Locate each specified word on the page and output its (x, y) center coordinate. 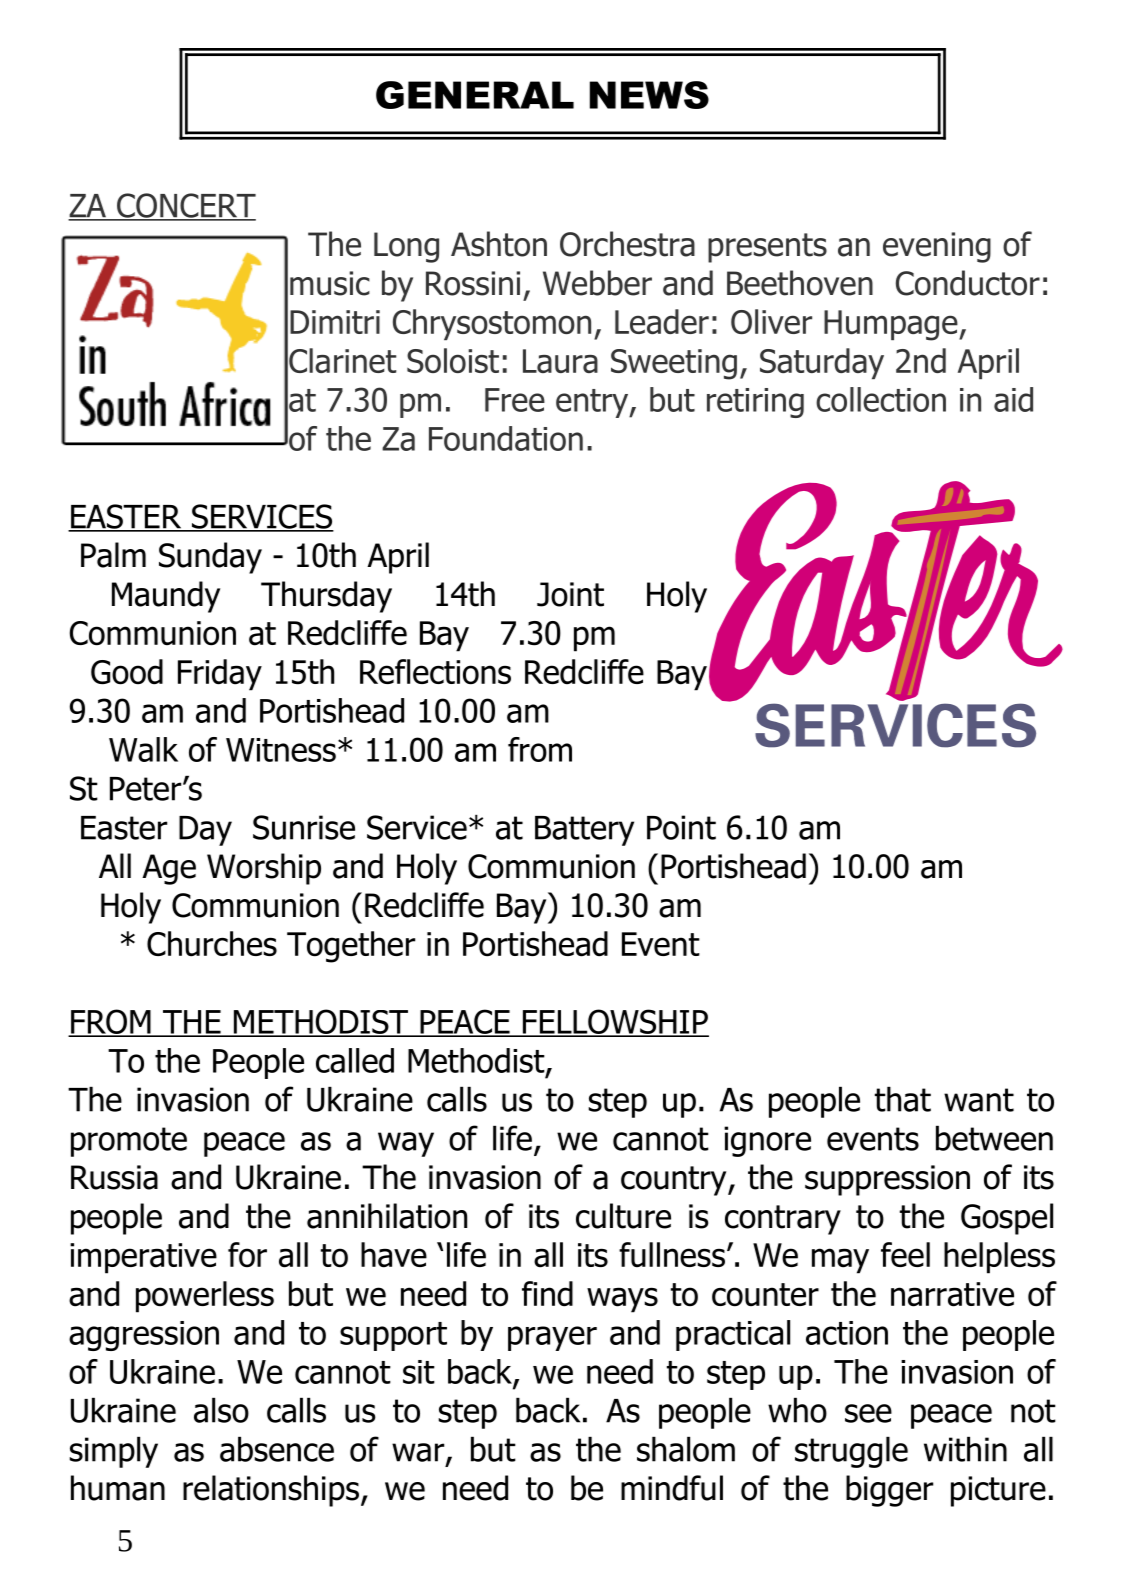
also (221, 1410)
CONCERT (185, 206)
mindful (672, 1488)
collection (881, 399)
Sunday (210, 558)
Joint (570, 594)
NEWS (649, 95)
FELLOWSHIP (614, 1022)
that (903, 1099)
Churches (212, 944)
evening (937, 247)
